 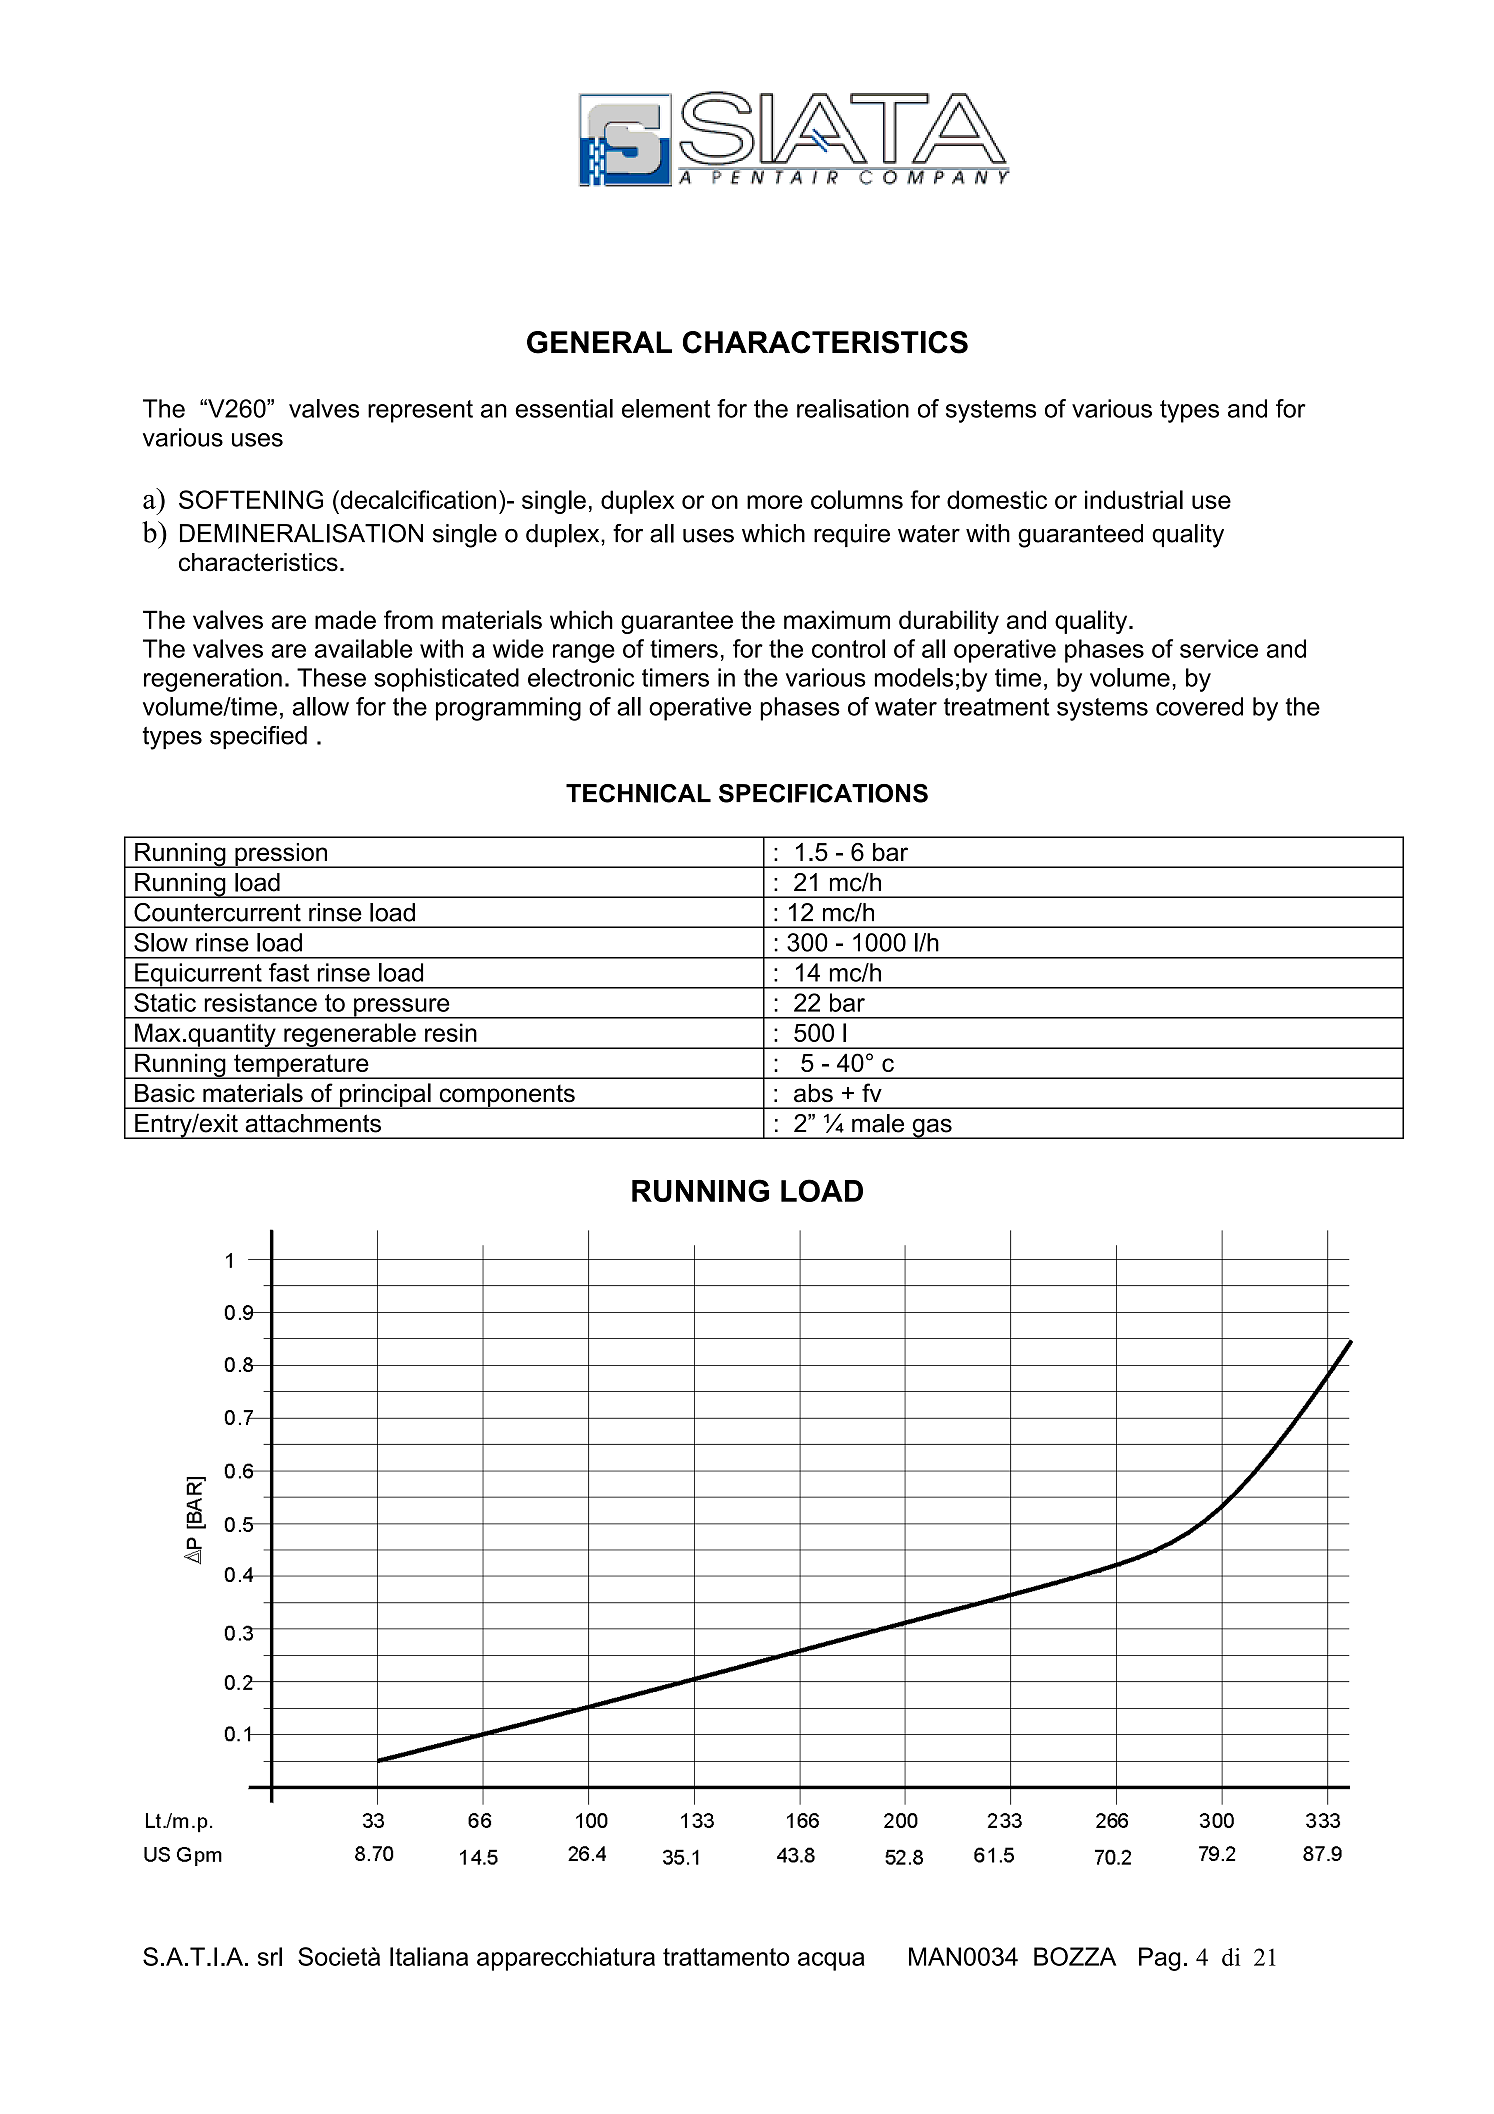 I want to click on gas, so click(x=932, y=1128).
